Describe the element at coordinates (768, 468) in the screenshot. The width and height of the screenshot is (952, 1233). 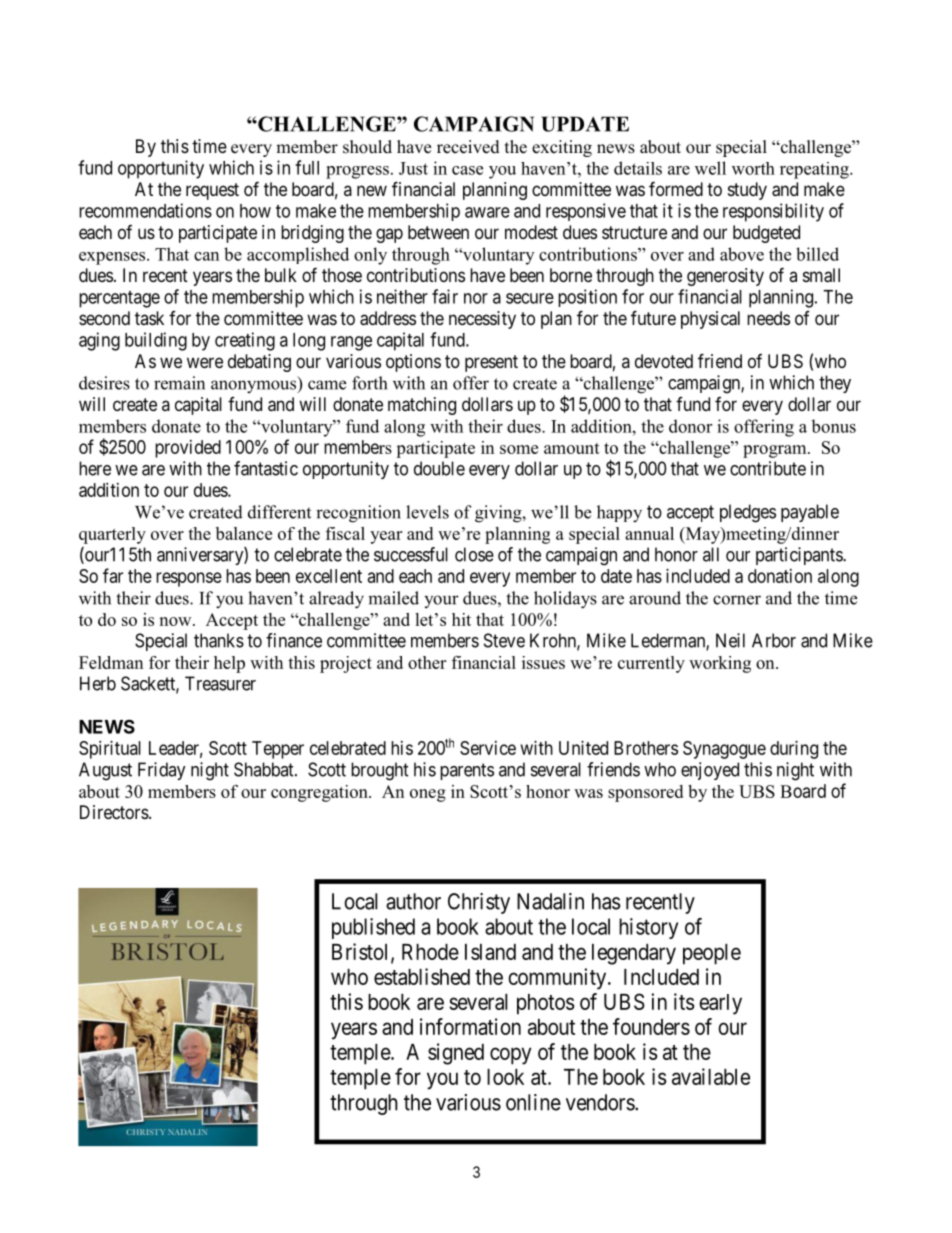
I see `contribute` at that location.
